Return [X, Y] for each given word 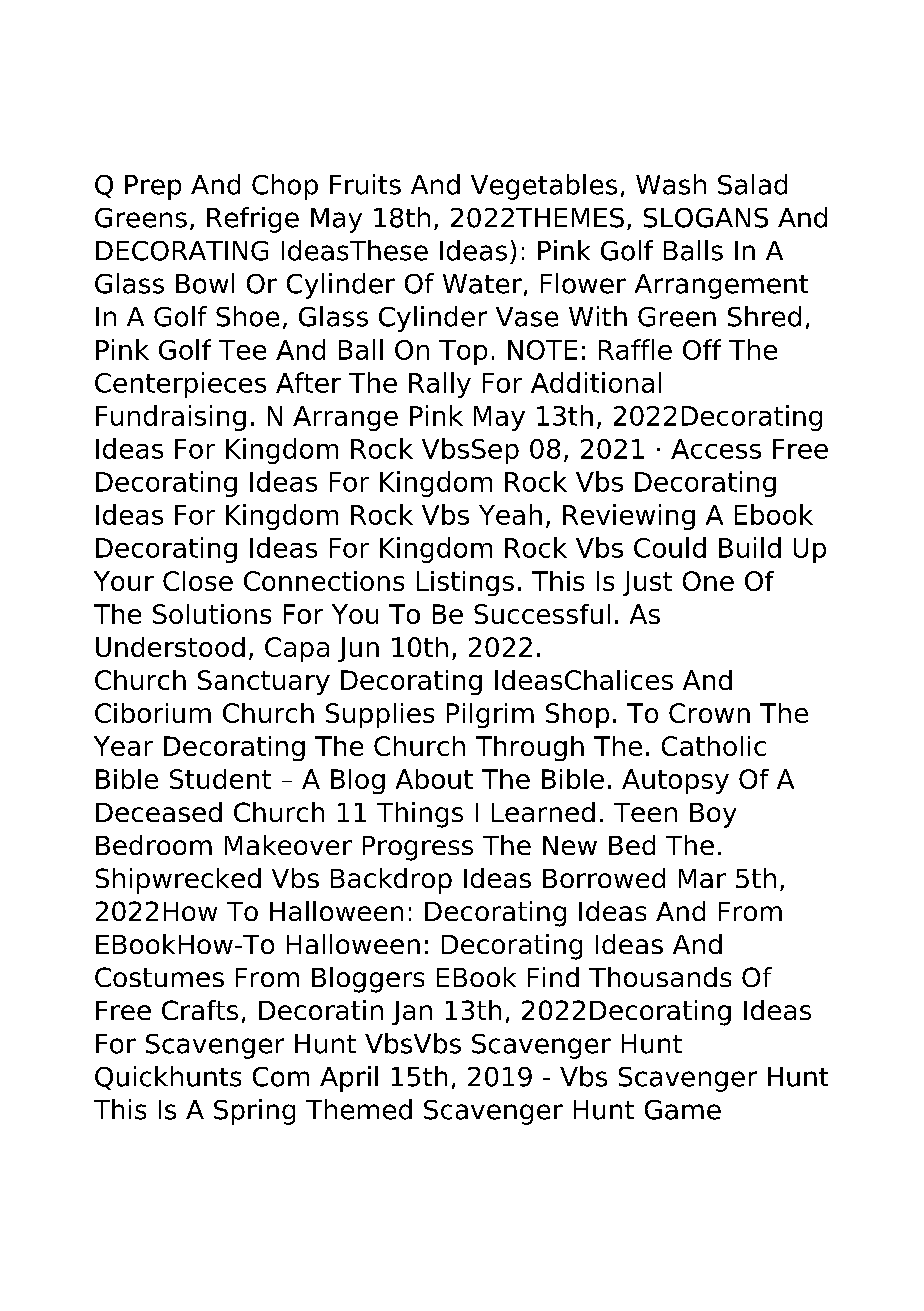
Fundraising [171, 418]
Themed [359, 1109]
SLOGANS [706, 218]
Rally [440, 385]
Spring [254, 1112]
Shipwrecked [178, 881]
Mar [702, 878]
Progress [418, 848]
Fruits [365, 184]
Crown [709, 713]
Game [683, 1110]
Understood [170, 647]
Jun [358, 649]
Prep [153, 187]
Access [716, 449]
